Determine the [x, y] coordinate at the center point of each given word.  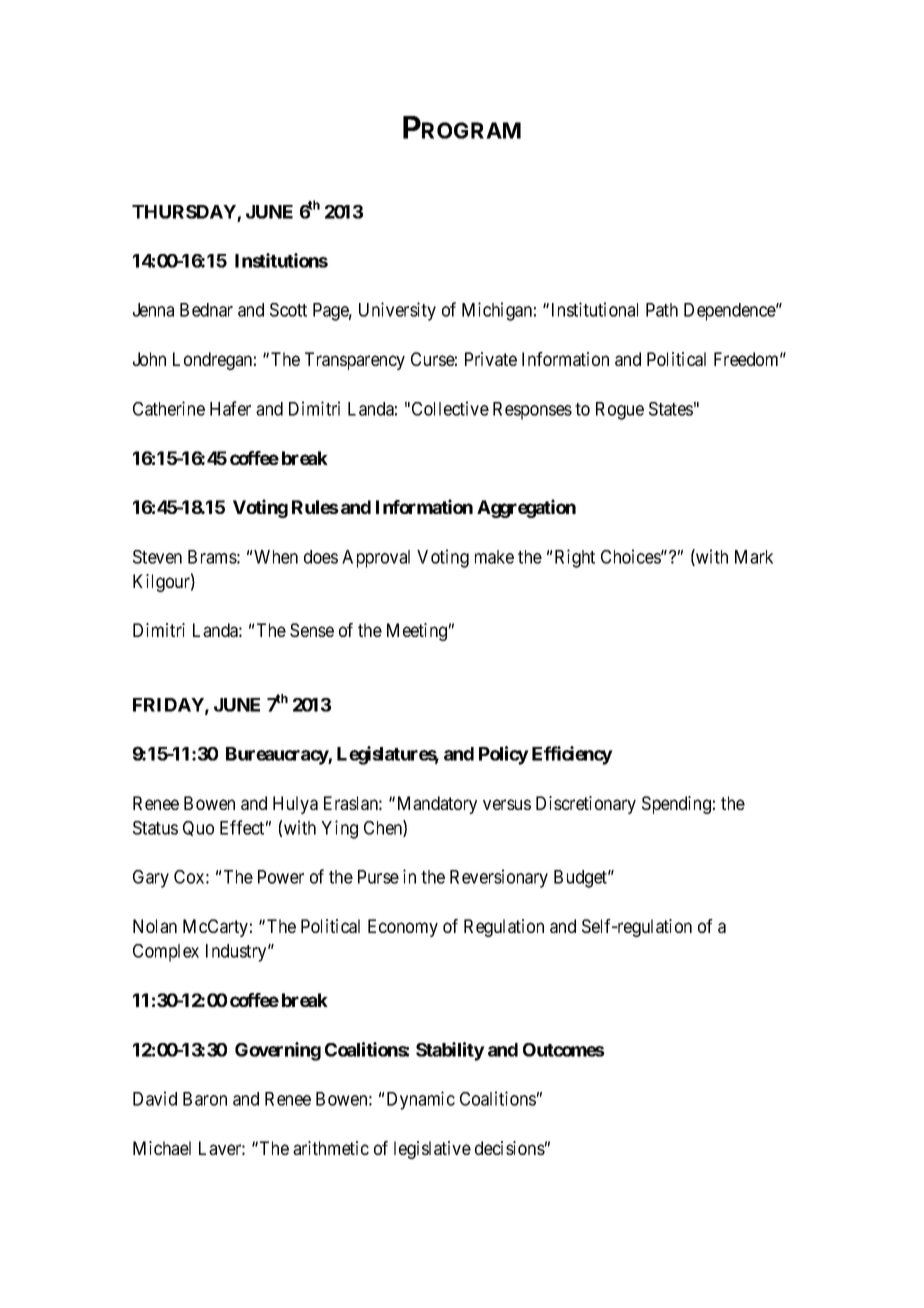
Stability [450, 1051]
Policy [504, 755]
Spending [676, 805]
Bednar [206, 310]
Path [662, 310]
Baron [205, 1099]
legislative [432, 1150]
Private [491, 359]
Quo [198, 828]
